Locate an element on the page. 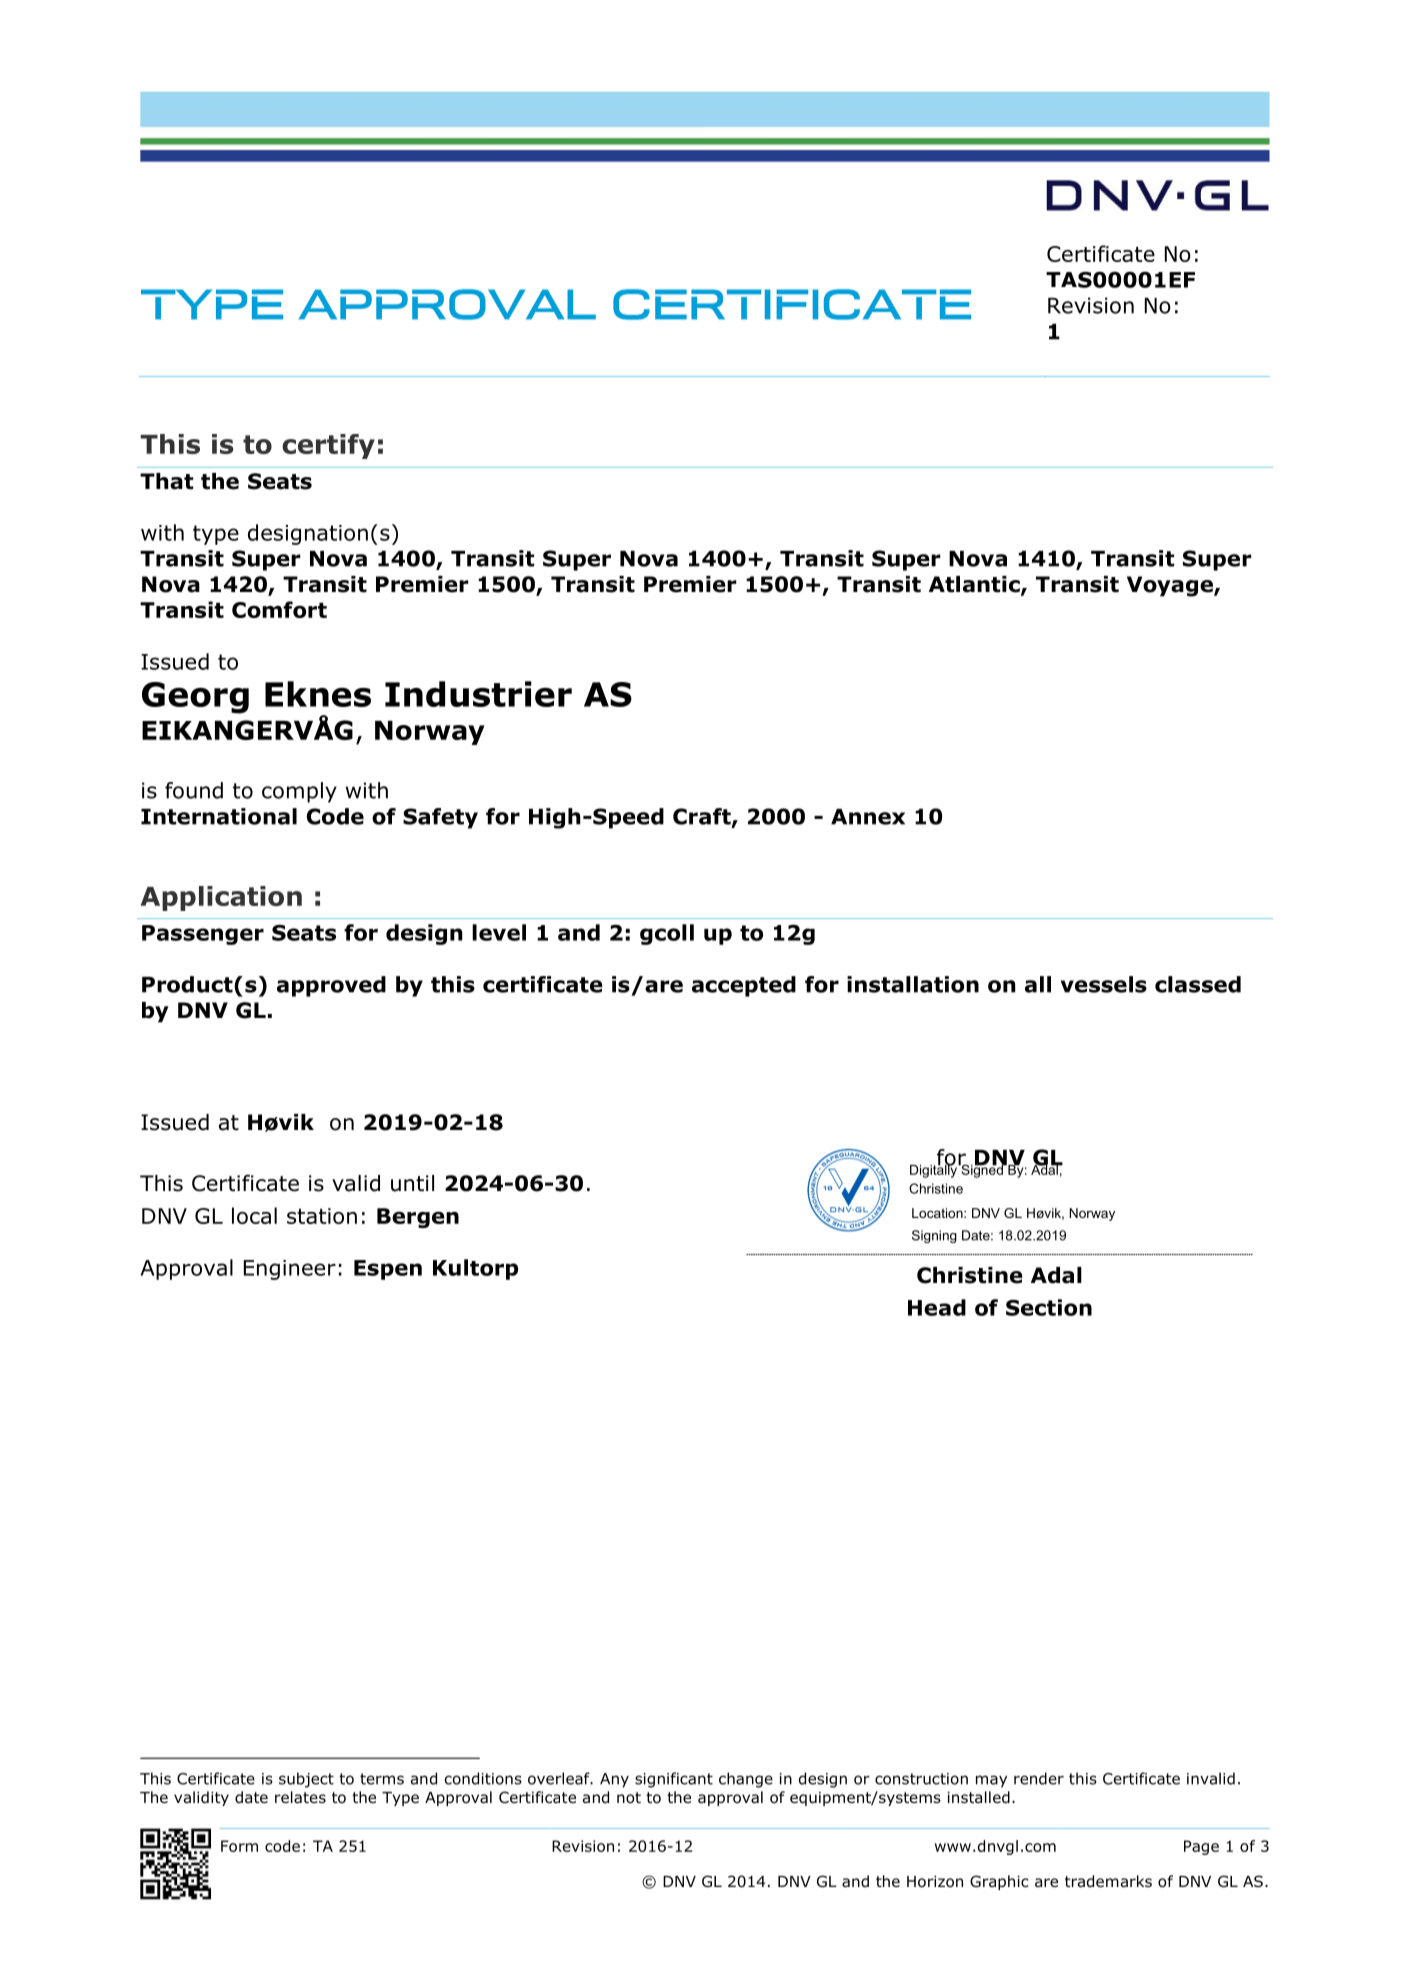 The width and height of the page is (1403, 1985). accepted is located at coordinates (744, 986).
